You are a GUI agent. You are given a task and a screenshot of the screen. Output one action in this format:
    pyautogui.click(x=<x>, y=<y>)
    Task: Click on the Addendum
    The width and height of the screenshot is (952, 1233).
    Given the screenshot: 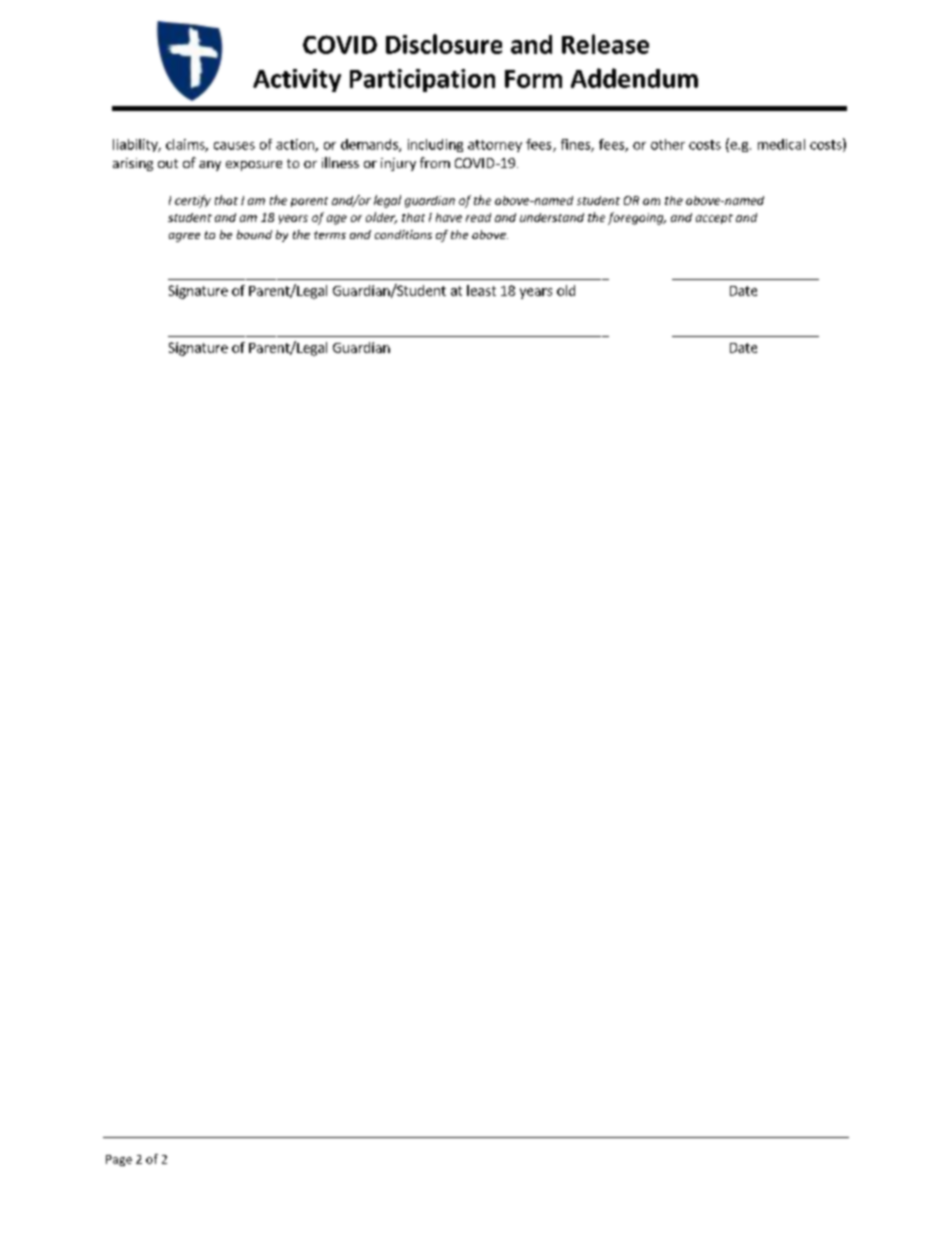 What is the action you would take?
    pyautogui.click(x=634, y=78)
